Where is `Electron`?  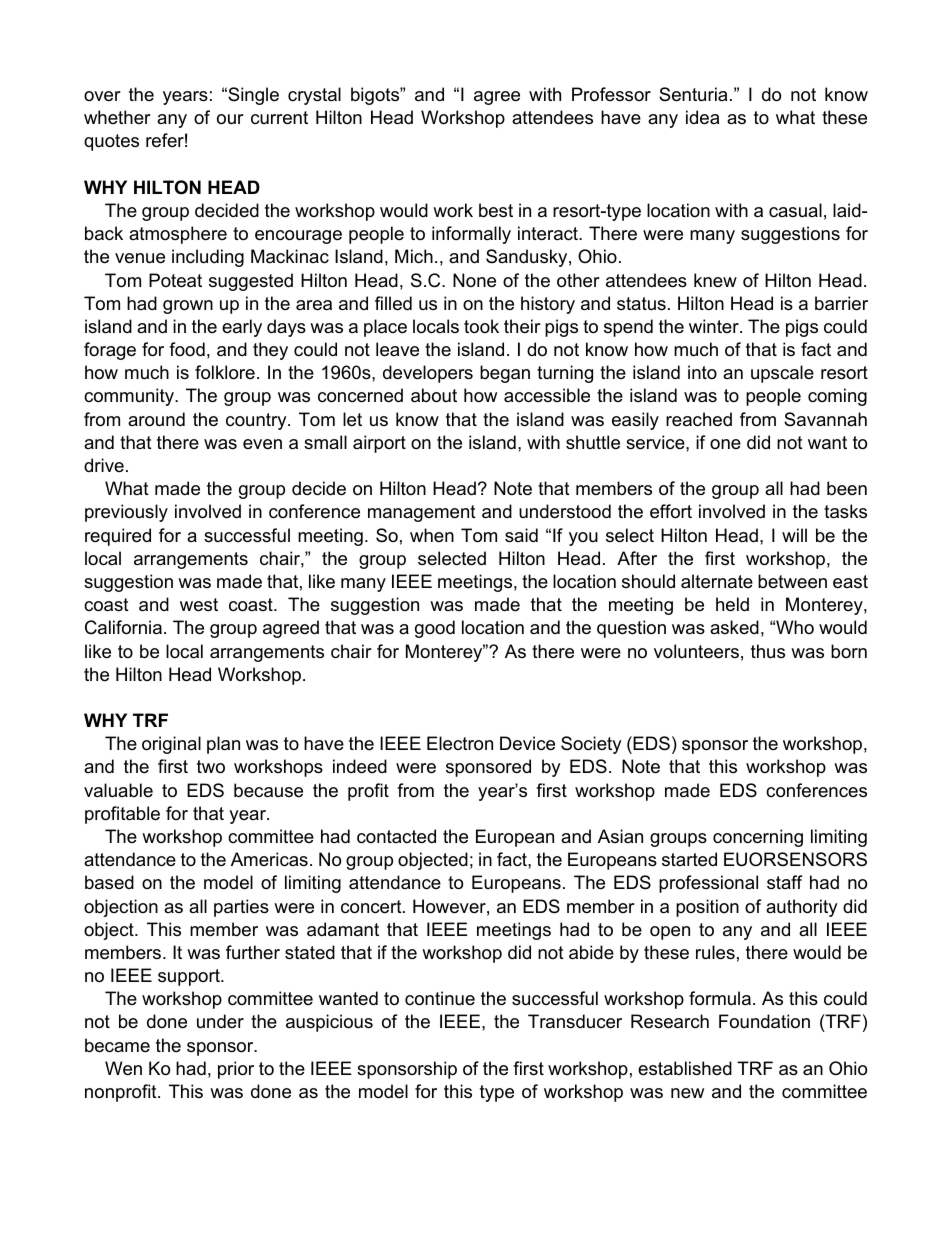
Electron is located at coordinates (460, 743).
